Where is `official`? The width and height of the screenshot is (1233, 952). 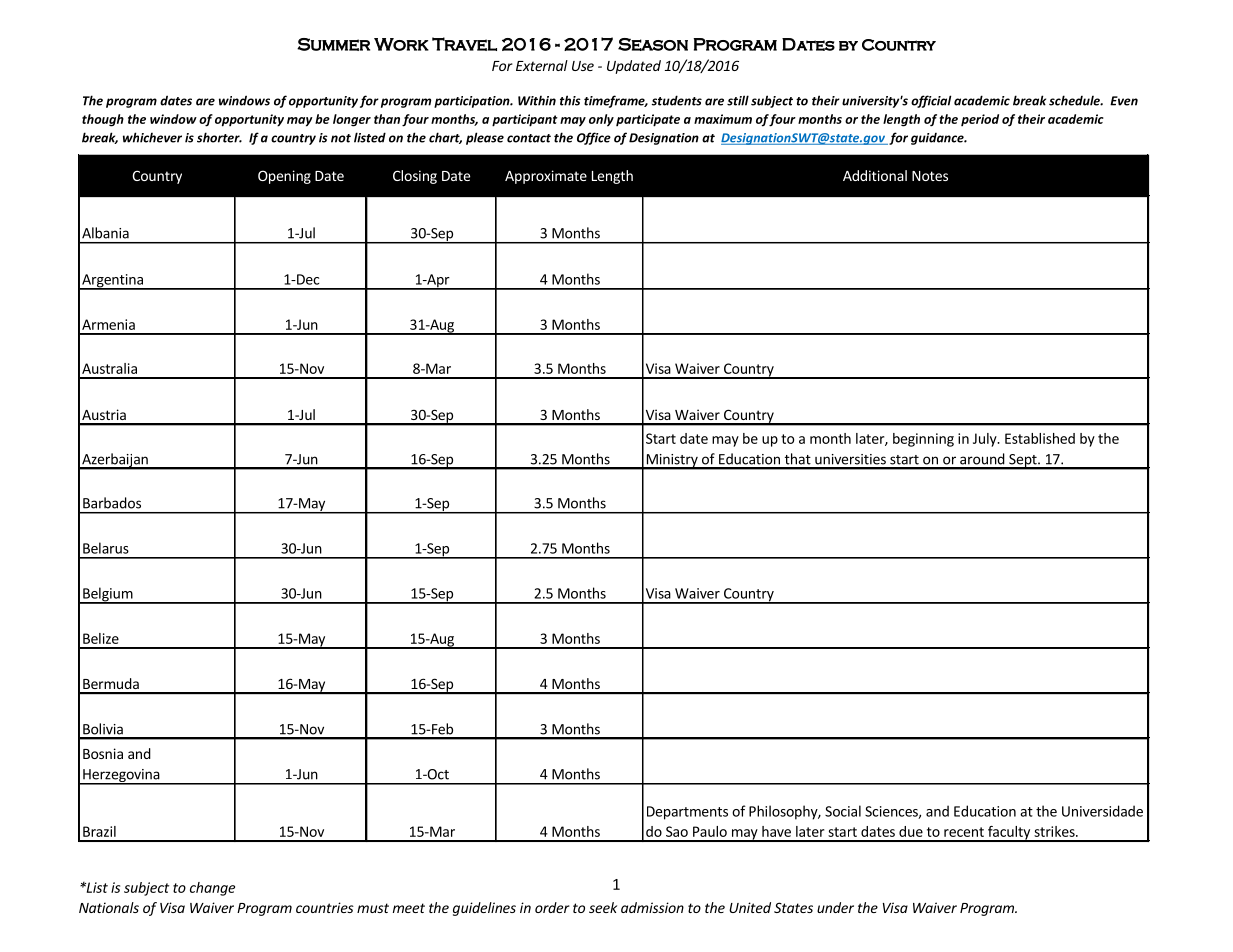 official is located at coordinates (931, 101).
